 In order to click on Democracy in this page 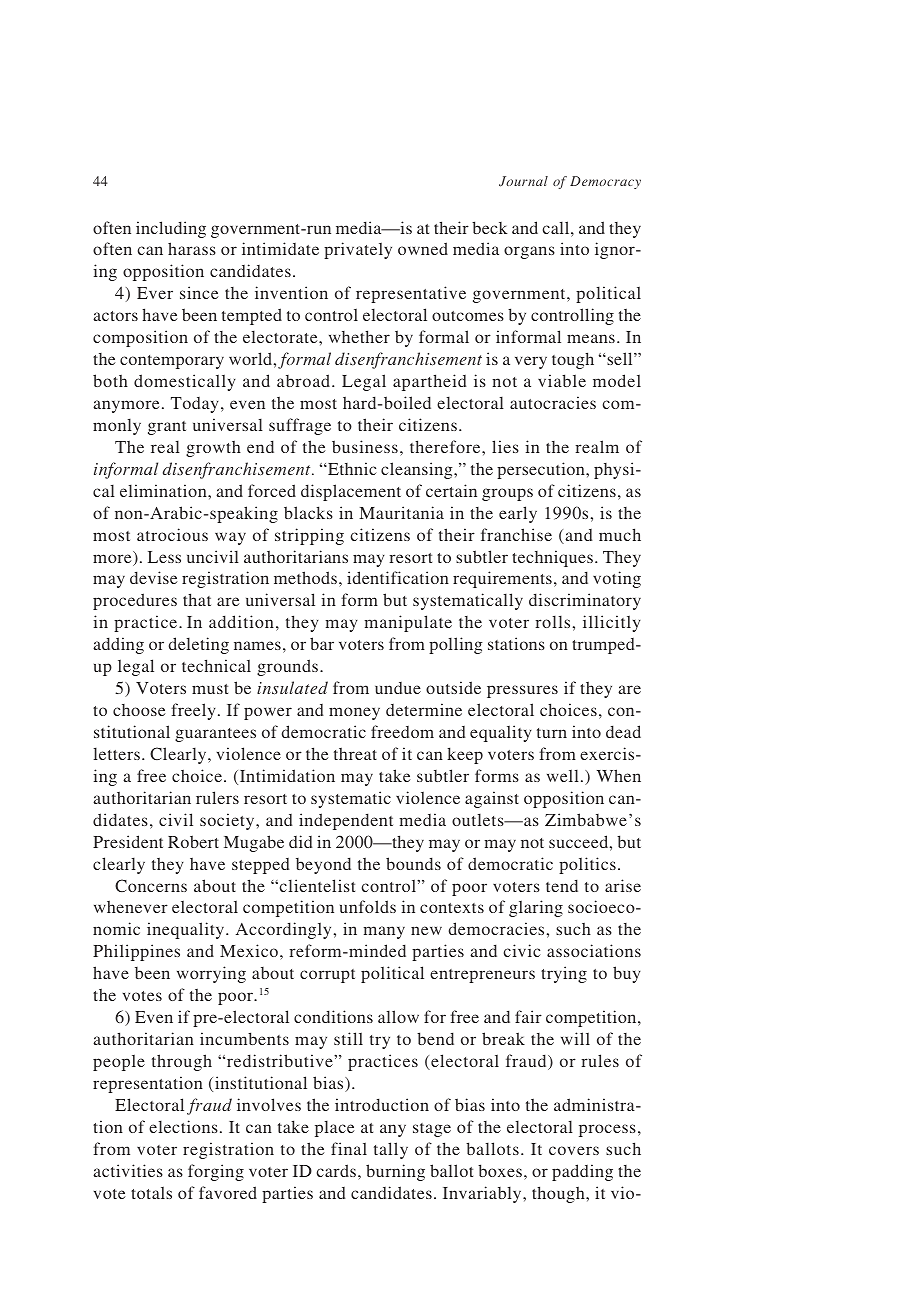, I will do `click(605, 182)`.
